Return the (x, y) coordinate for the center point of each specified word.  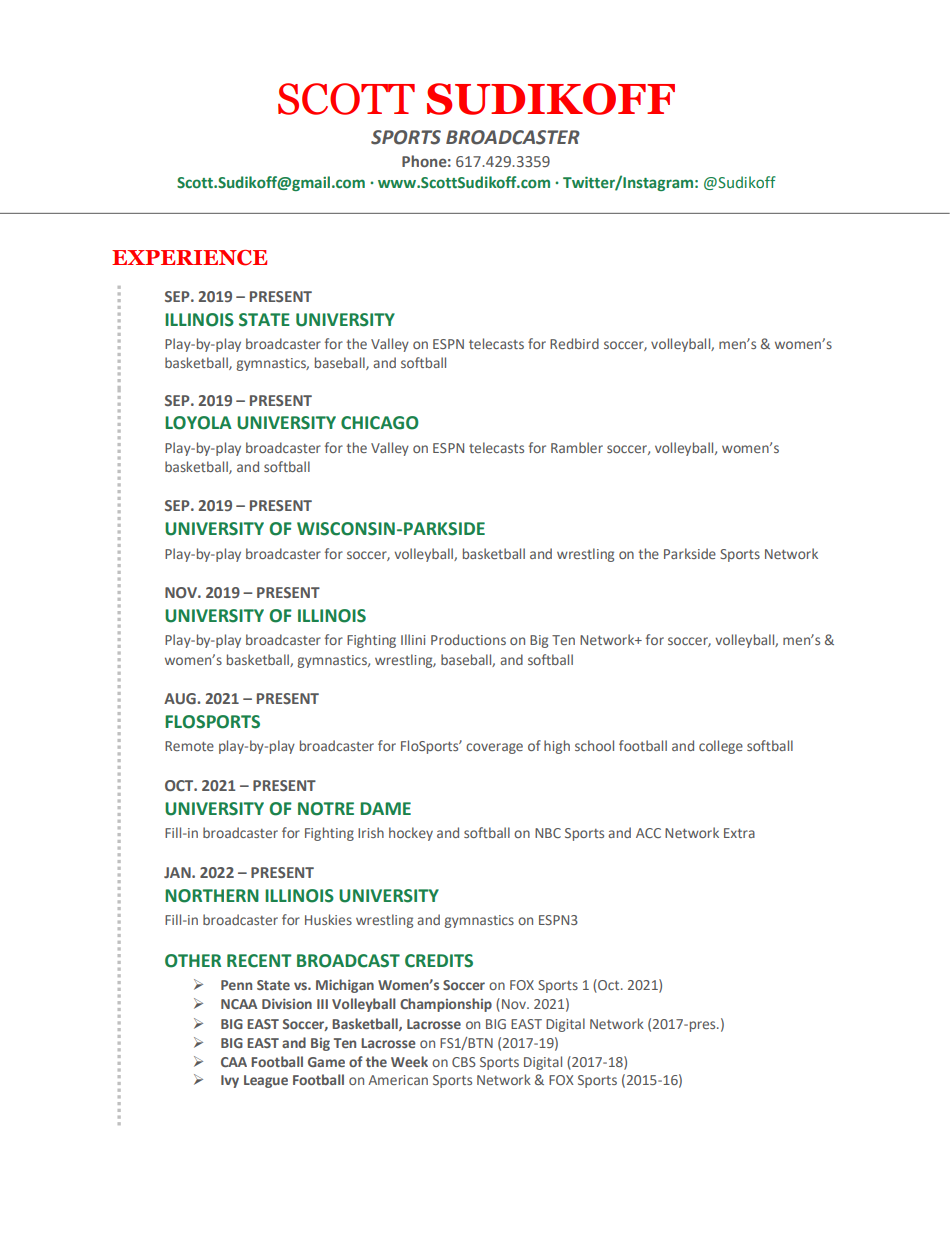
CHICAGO (380, 423)
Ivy (230, 1081)
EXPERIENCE (189, 258)
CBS (464, 1062)
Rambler (577, 447)
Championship (446, 1005)
